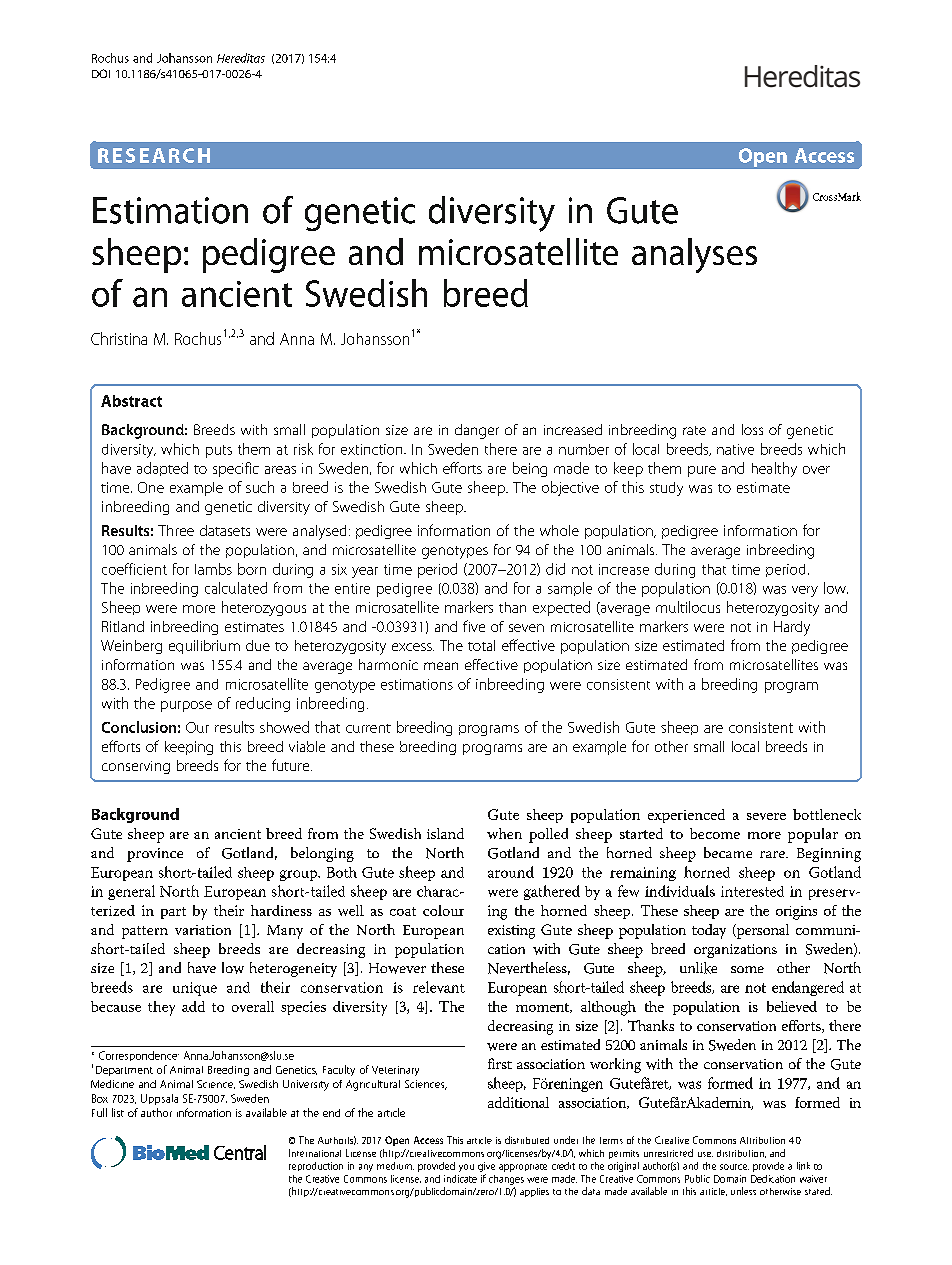  Describe the element at coordinates (792, 628) in the screenshot. I see `Hardy` at that location.
